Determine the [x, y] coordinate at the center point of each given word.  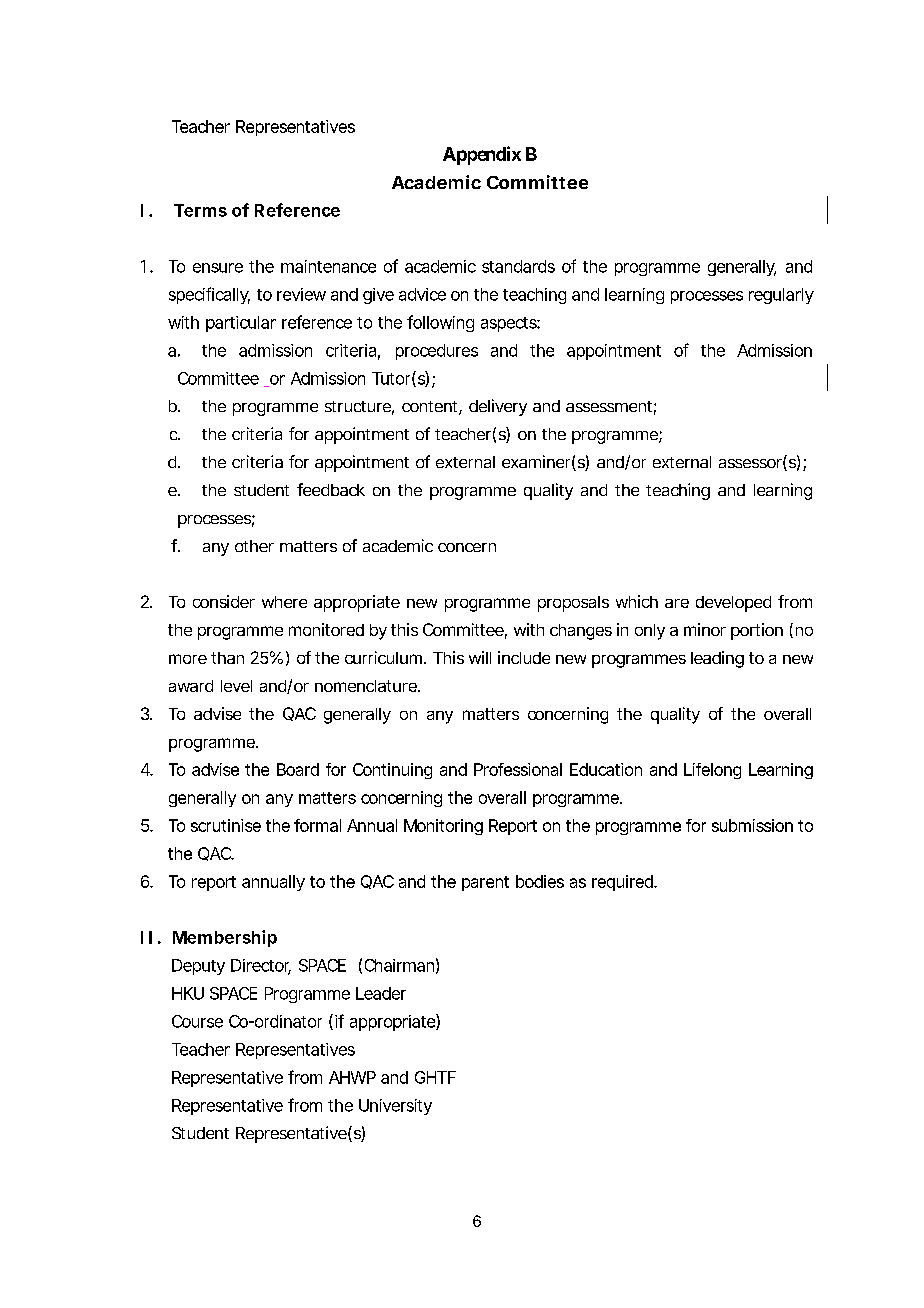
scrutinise [226, 825]
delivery [498, 407]
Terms [200, 210]
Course [197, 1021]
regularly [781, 296]
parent [485, 883]
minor [705, 629]
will [480, 657]
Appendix [482, 155]
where [284, 602]
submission [752, 825]
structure [359, 408]
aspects [510, 324]
